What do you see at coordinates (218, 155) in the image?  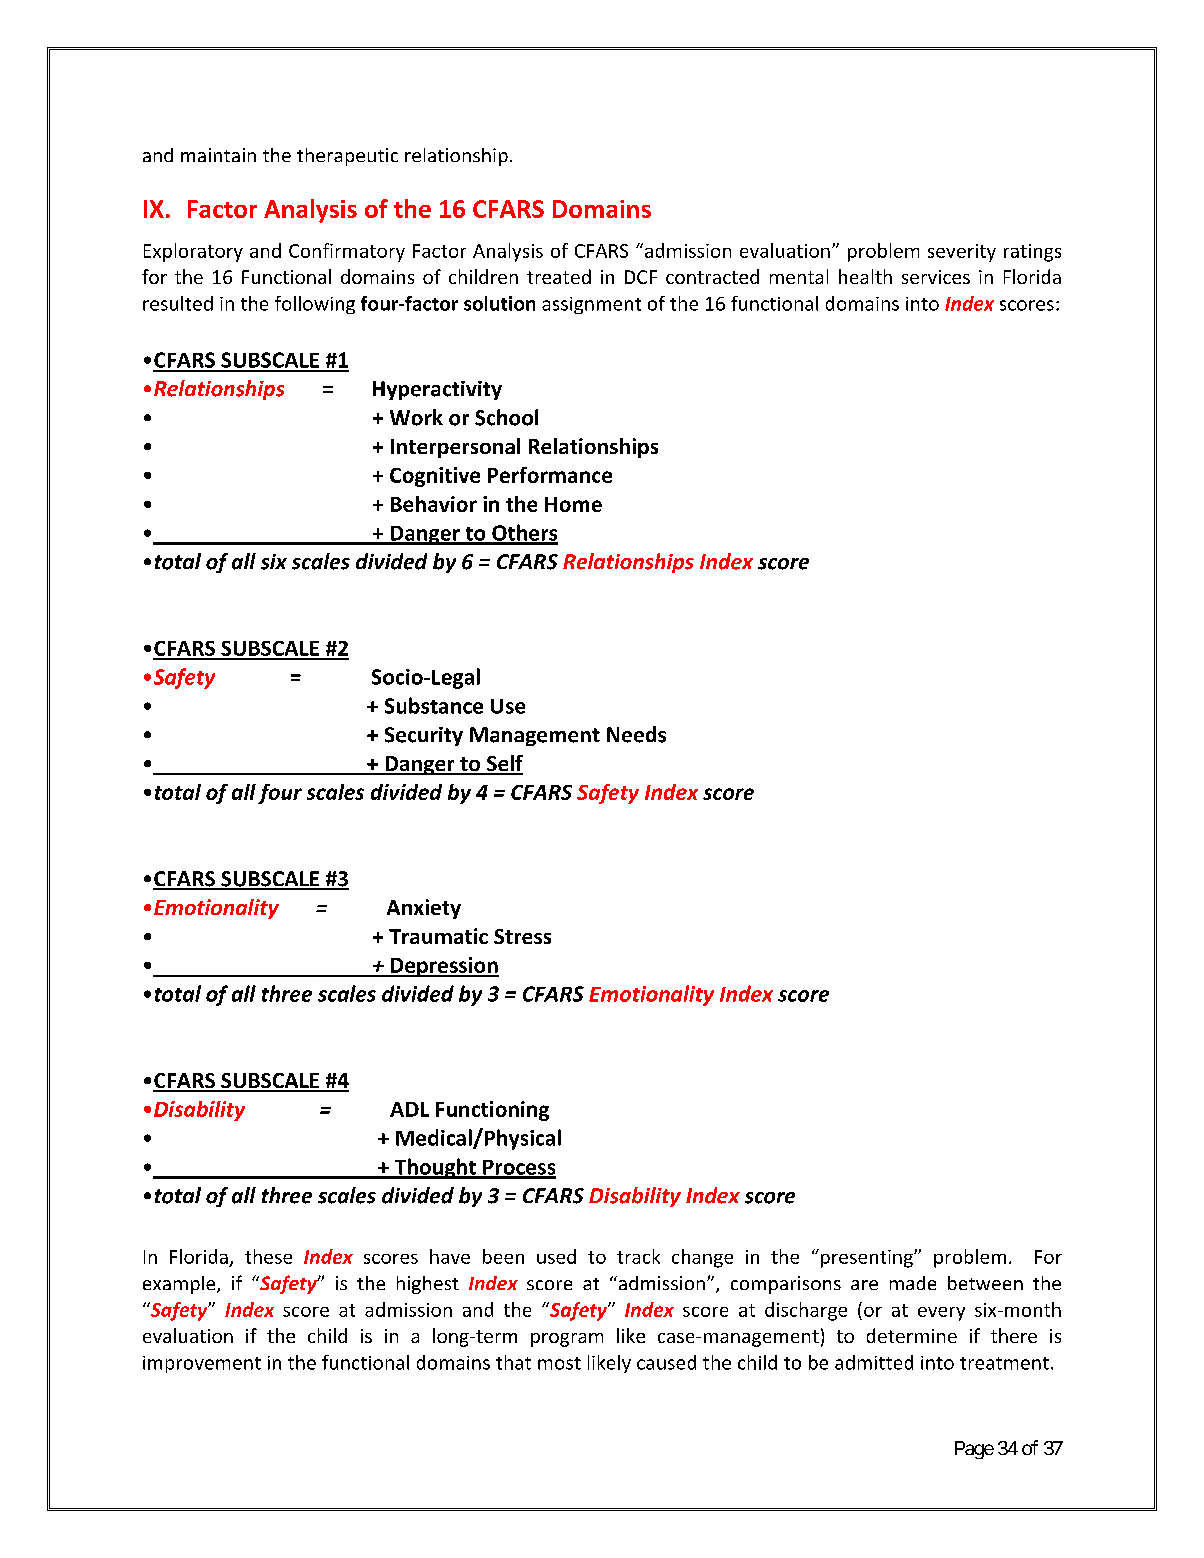 I see `maintain` at bounding box center [218, 155].
